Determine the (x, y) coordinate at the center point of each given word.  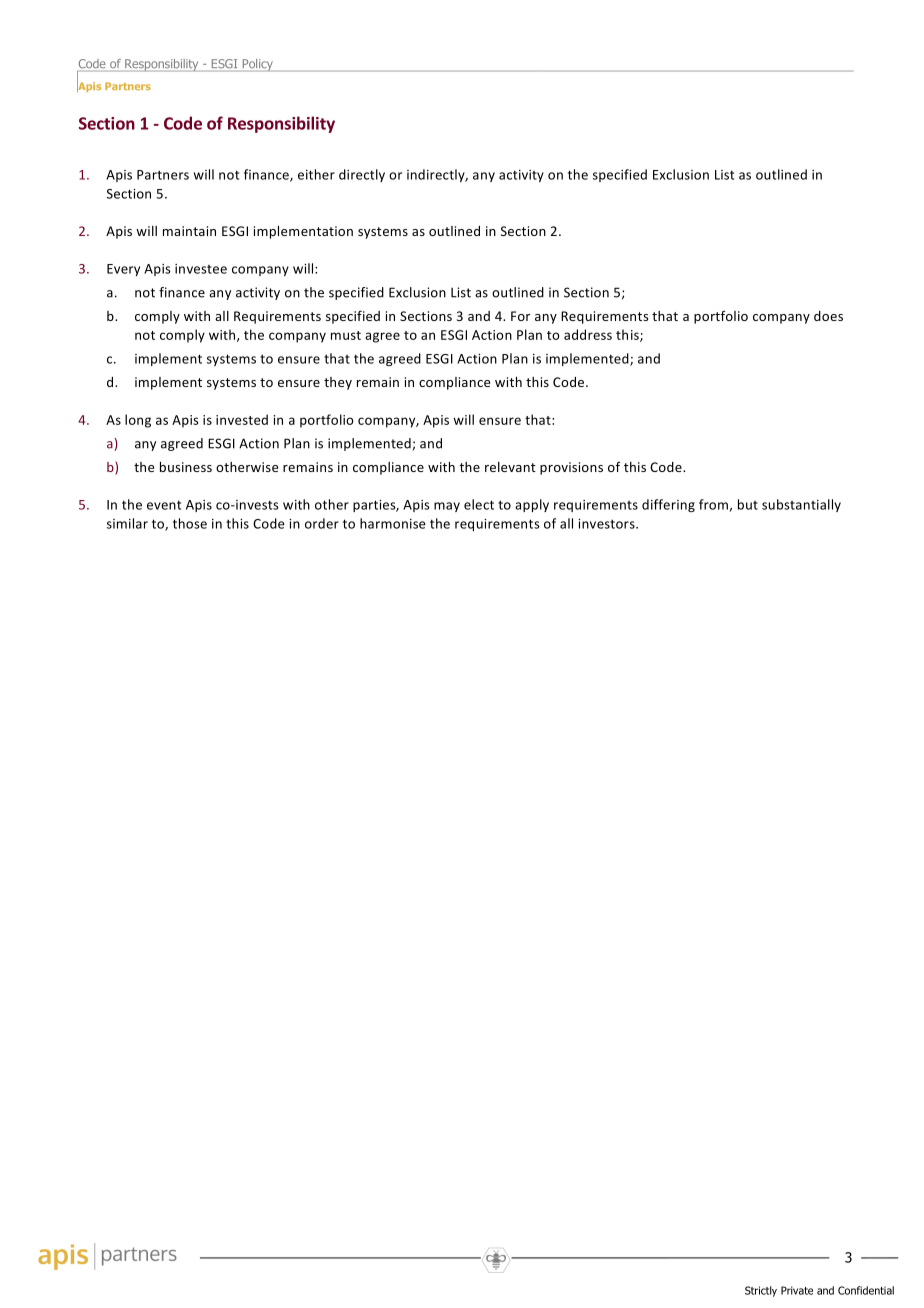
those (190, 523)
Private (797, 1290)
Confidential (866, 1290)
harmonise (393, 523)
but (748, 504)
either (316, 174)
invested (242, 419)
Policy (257, 65)
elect (479, 504)
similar (127, 523)
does (828, 316)
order (322, 523)
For (520, 316)
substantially (801, 505)
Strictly (761, 1291)
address (588, 334)
